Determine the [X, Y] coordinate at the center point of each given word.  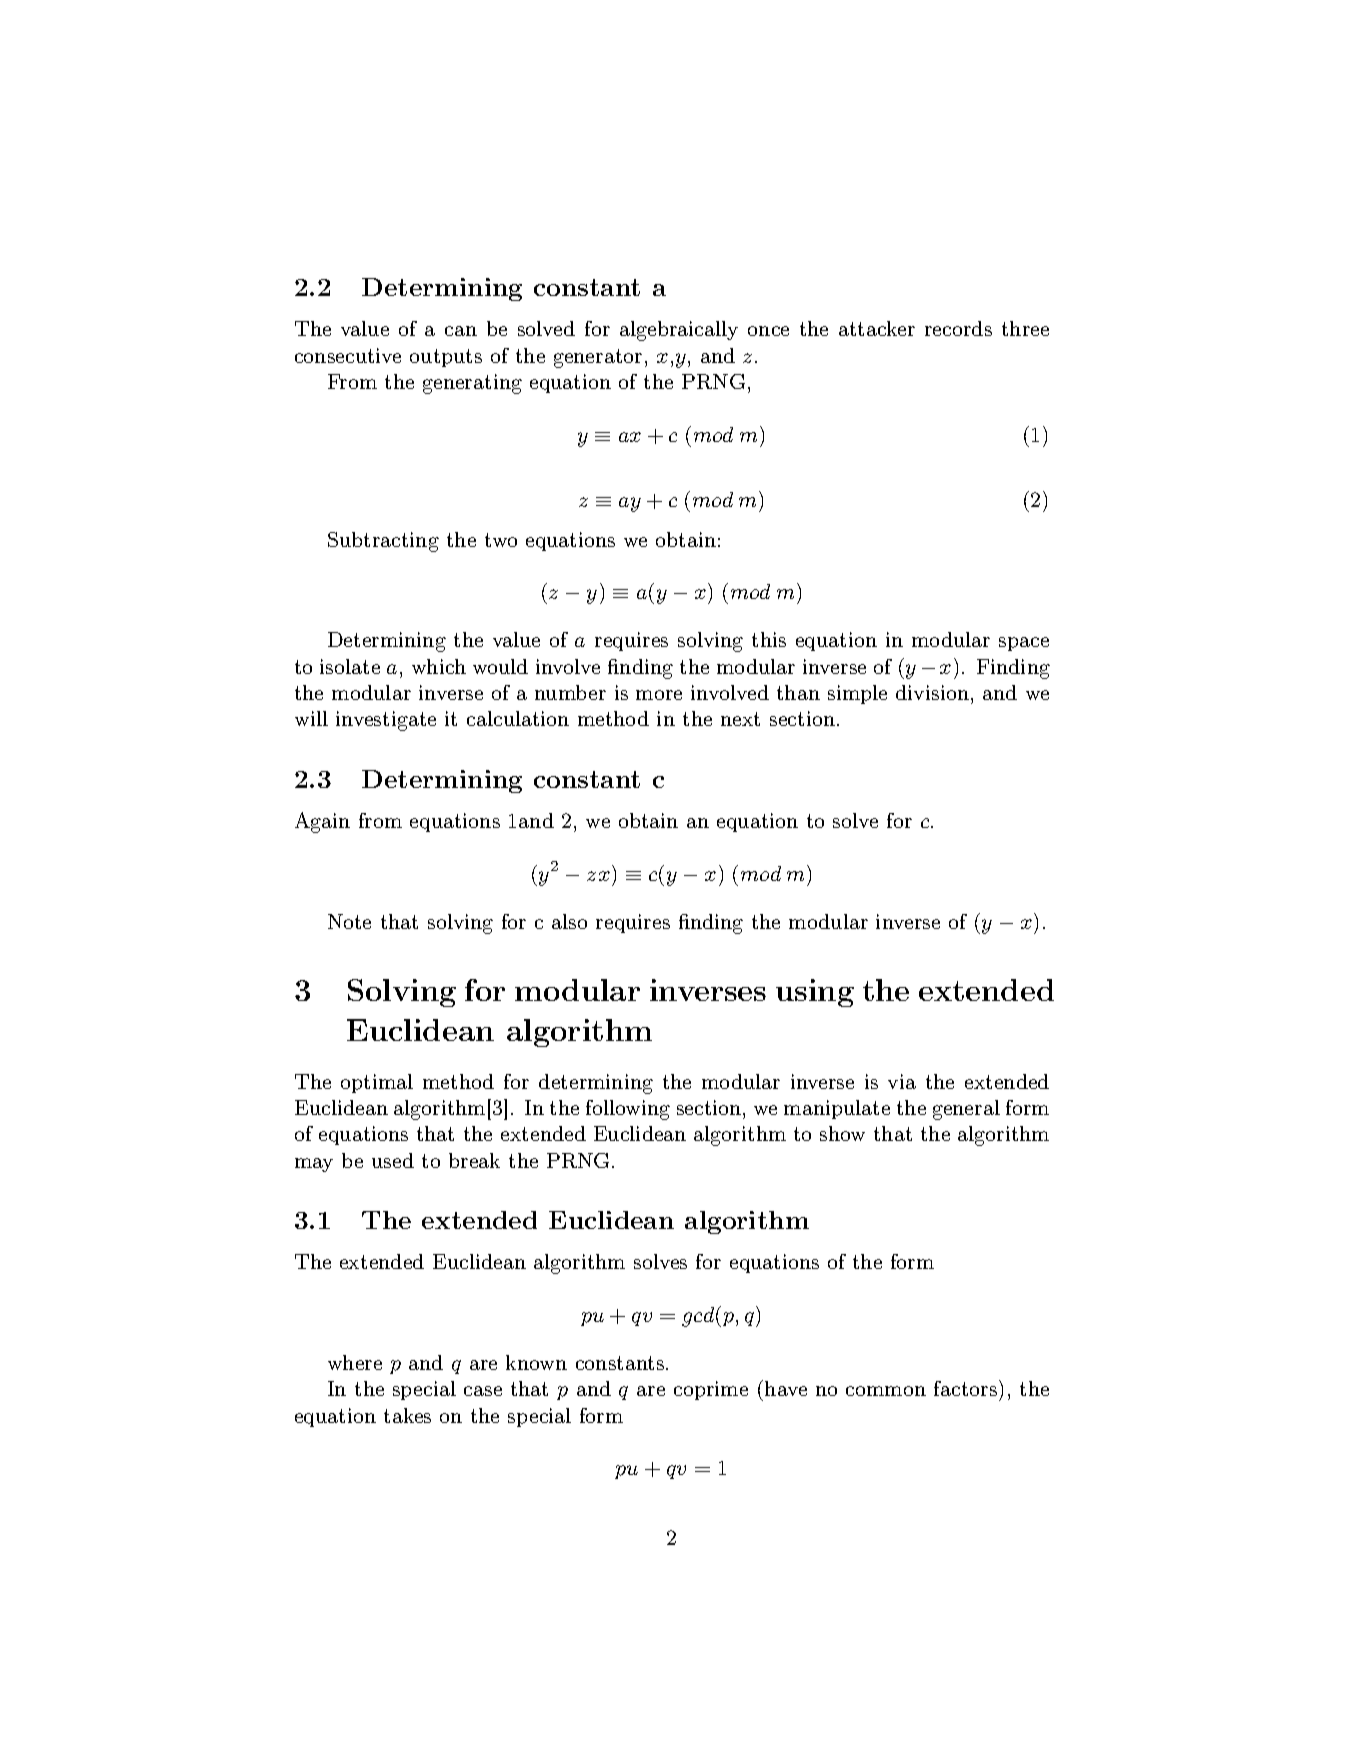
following [628, 1110]
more [659, 695]
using [815, 993]
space [1024, 644]
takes [407, 1415]
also [569, 921]
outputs [446, 358]
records [958, 328]
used [393, 1160]
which [439, 666]
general [966, 1110]
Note [349, 921]
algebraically [679, 331]
